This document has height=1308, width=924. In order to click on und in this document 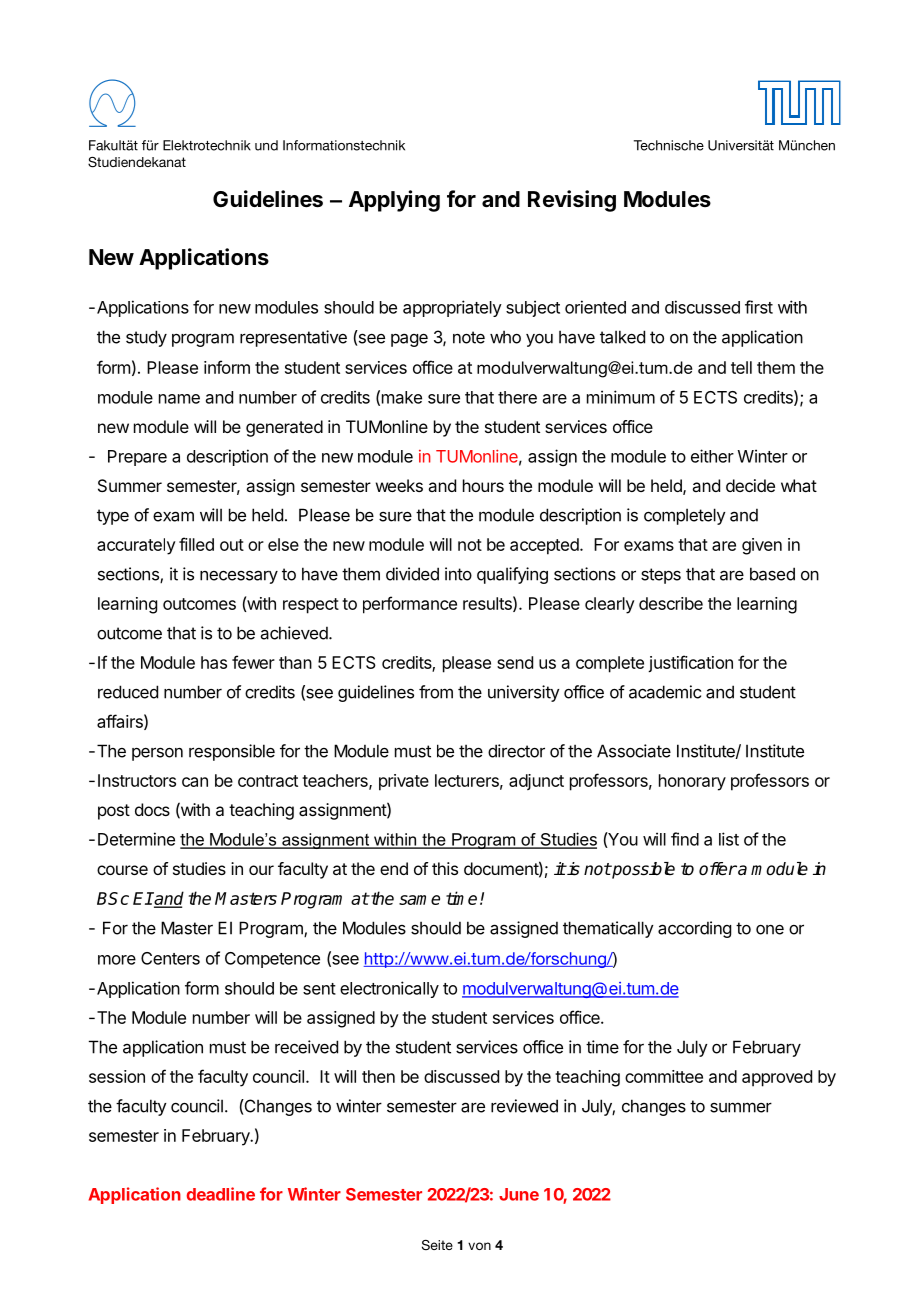, I will do `click(266, 145)`.
